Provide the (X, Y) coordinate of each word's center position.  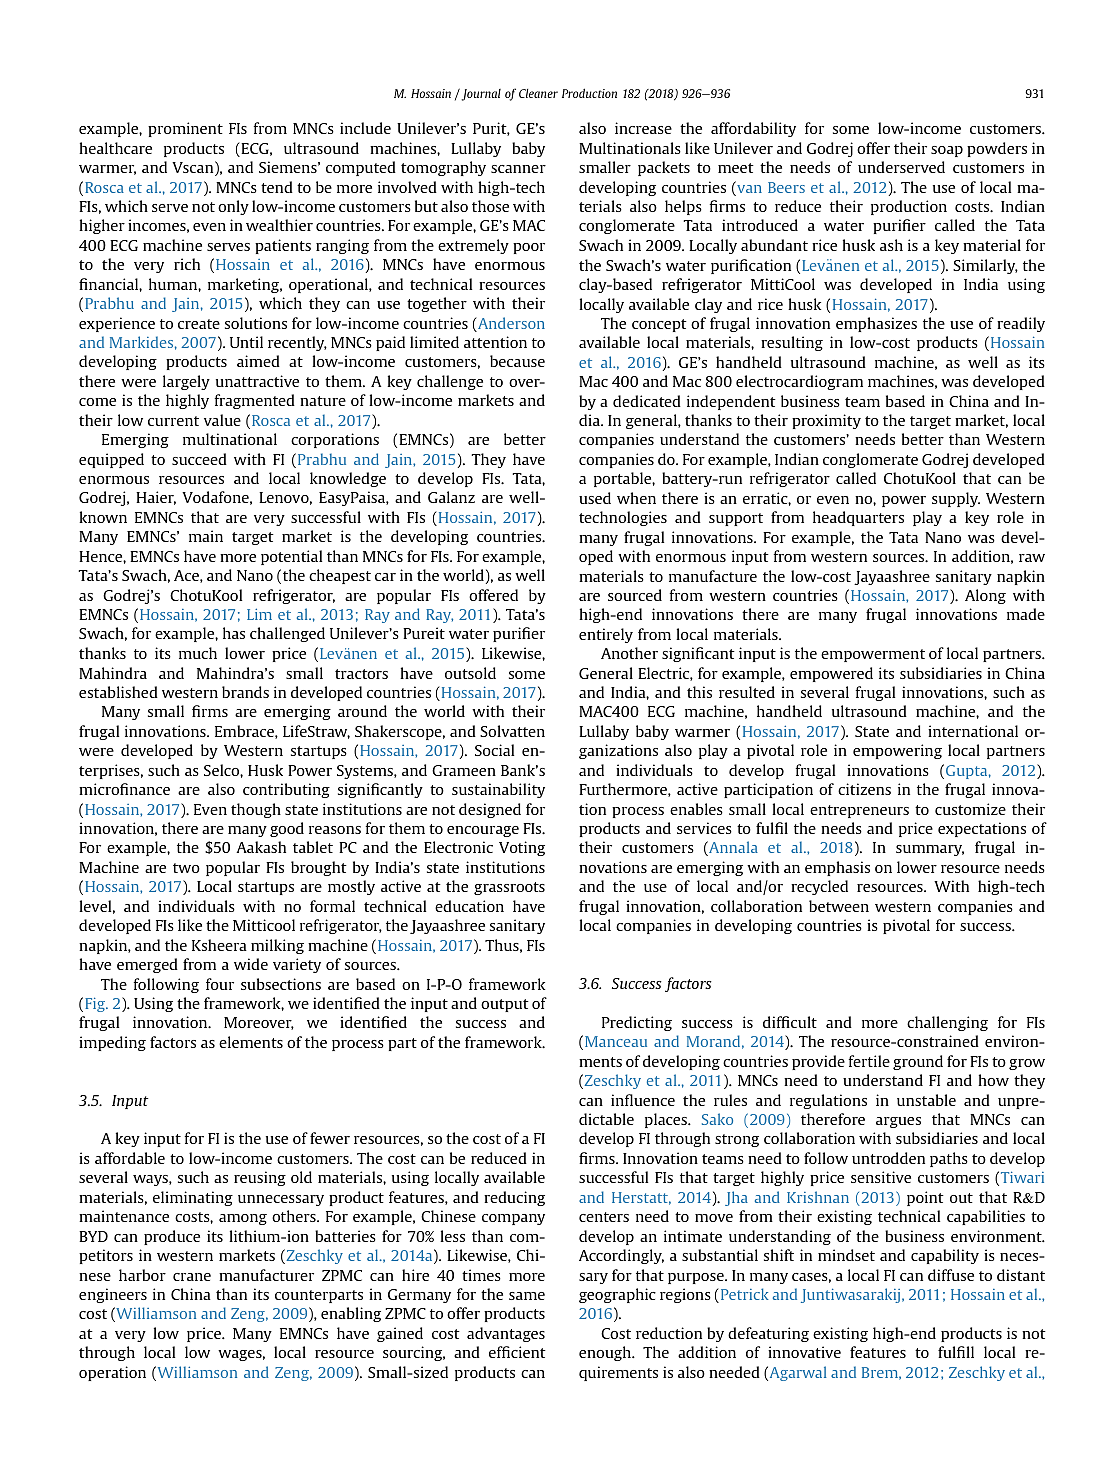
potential (291, 557)
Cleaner (538, 93)
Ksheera (219, 945)
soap (947, 151)
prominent (185, 129)
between (839, 906)
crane (192, 1277)
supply (956, 499)
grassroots (509, 888)
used (595, 498)
